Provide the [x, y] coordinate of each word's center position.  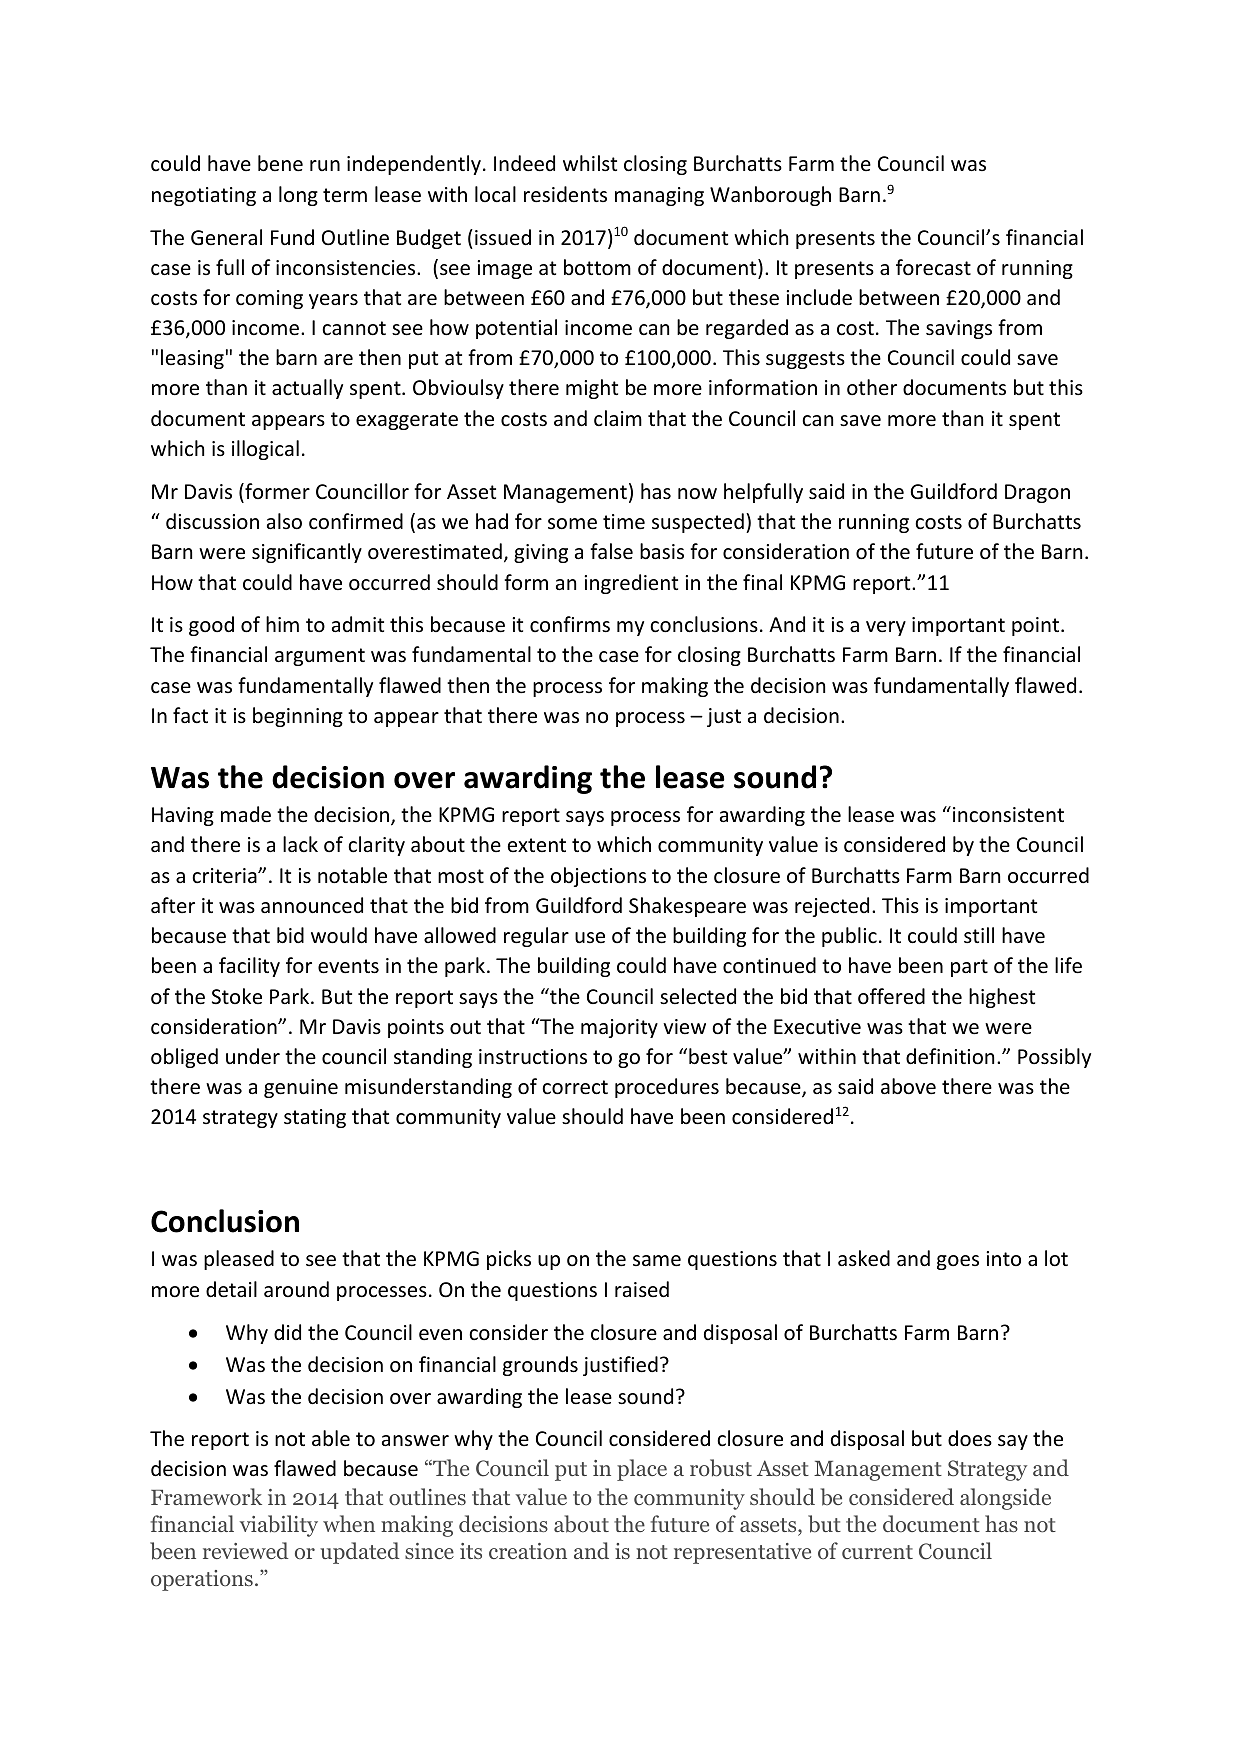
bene [280, 163]
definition [950, 1056]
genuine [301, 1088]
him [282, 624]
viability [279, 1526]
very [886, 628]
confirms [570, 624]
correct [575, 1087]
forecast [933, 267]
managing [659, 196]
